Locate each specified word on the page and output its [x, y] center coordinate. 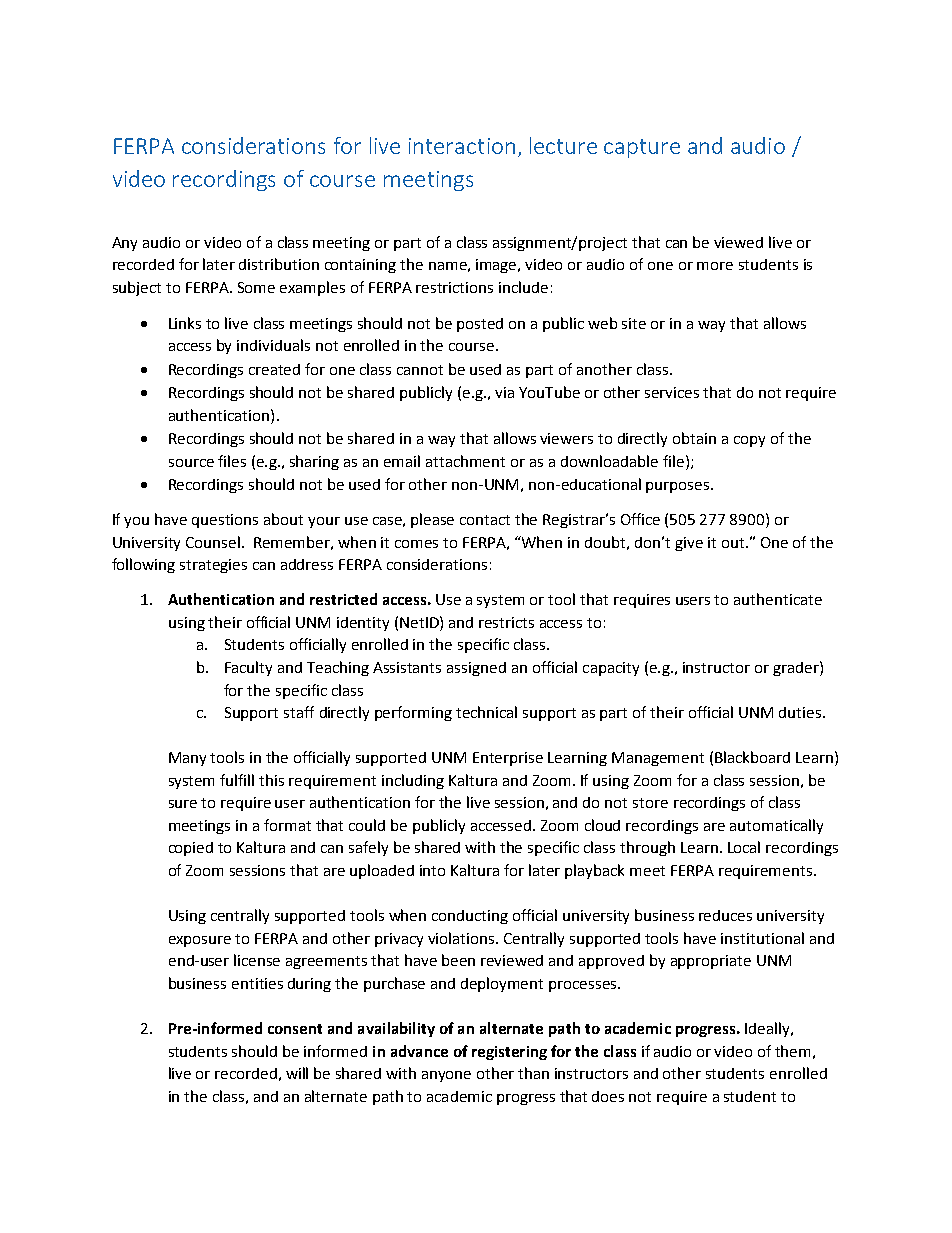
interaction [462, 146]
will [297, 1073]
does [608, 1096]
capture [642, 148]
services [672, 392]
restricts [506, 622]
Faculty [248, 668]
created [274, 369]
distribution [279, 264]
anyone [446, 1076]
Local [744, 847]
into [432, 870]
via [504, 392]
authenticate [778, 599]
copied [191, 849]
